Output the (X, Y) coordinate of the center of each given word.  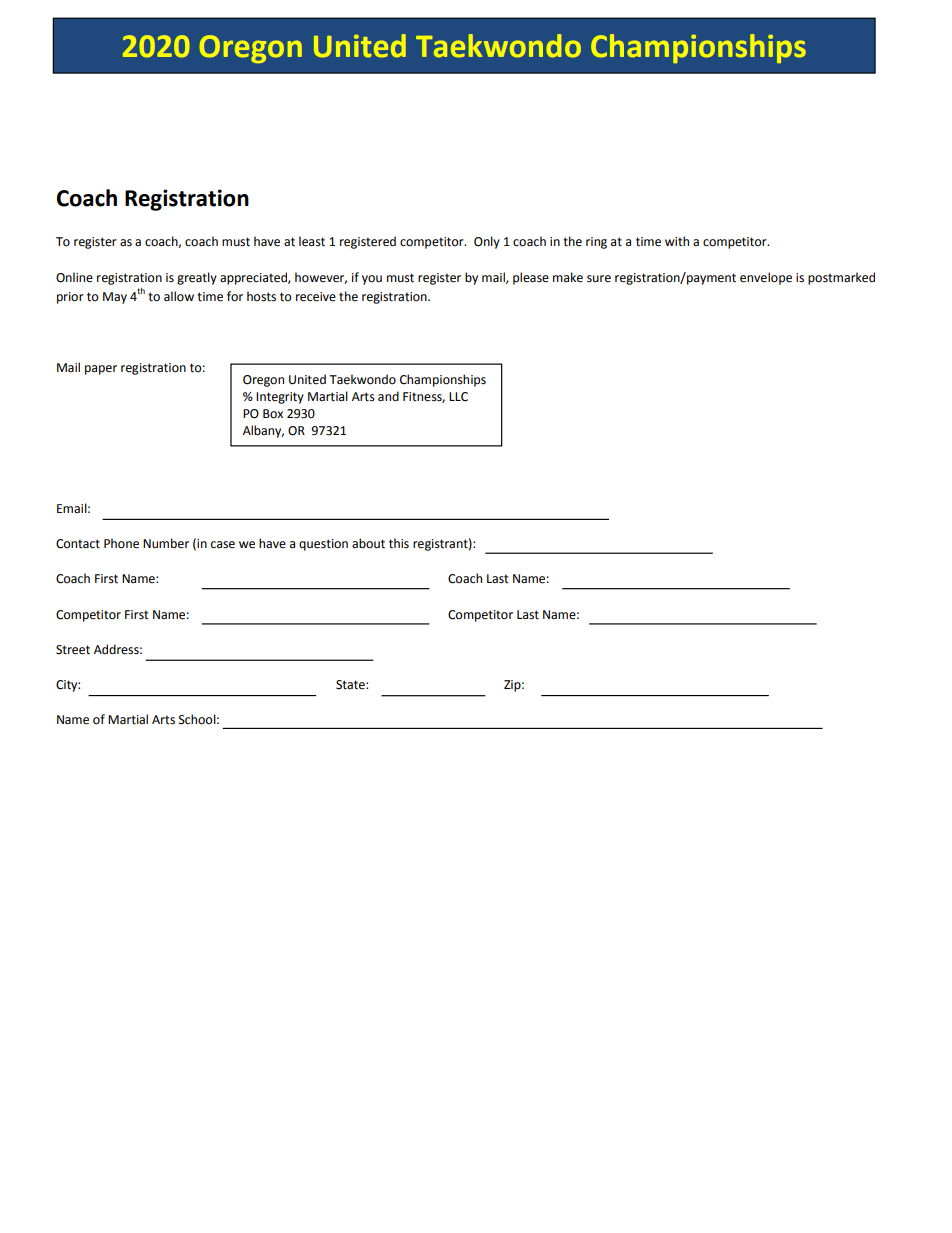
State (351, 685)
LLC (458, 397)
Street (73, 650)
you (372, 280)
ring (596, 243)
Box (273, 414)
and (388, 396)
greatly (197, 278)
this (399, 543)
